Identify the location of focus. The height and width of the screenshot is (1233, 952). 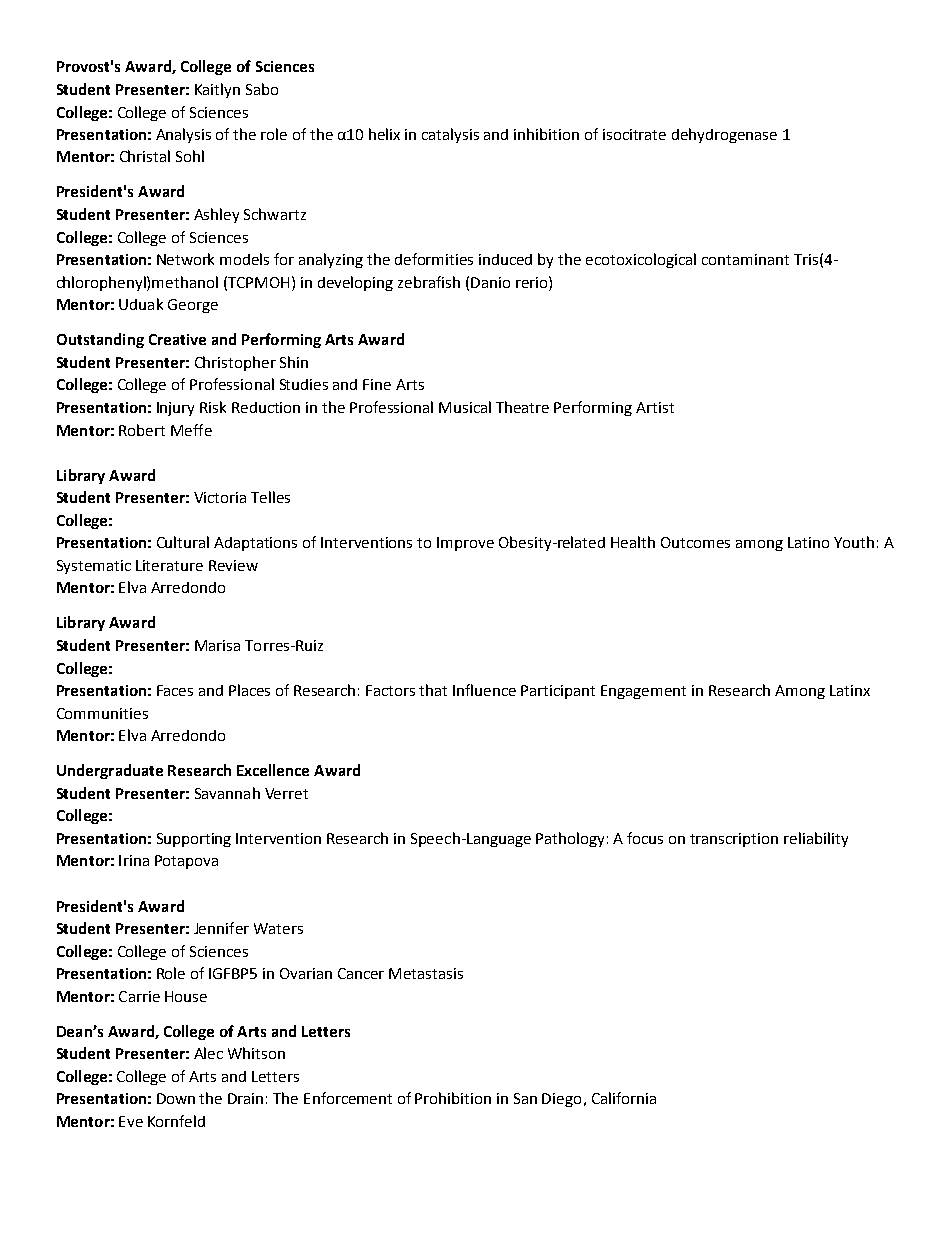
(645, 838).
